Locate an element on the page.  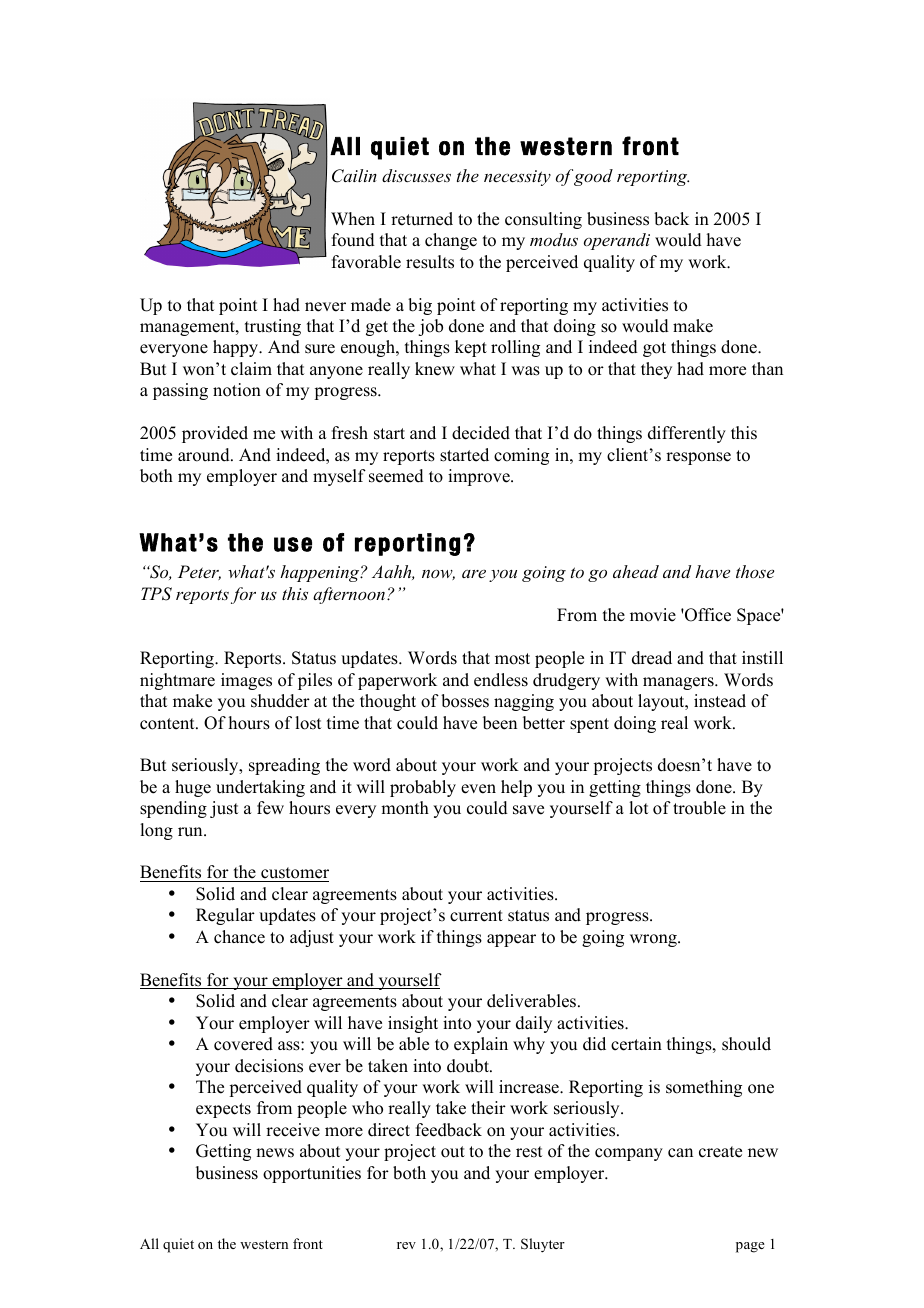
current is located at coordinates (476, 916).
